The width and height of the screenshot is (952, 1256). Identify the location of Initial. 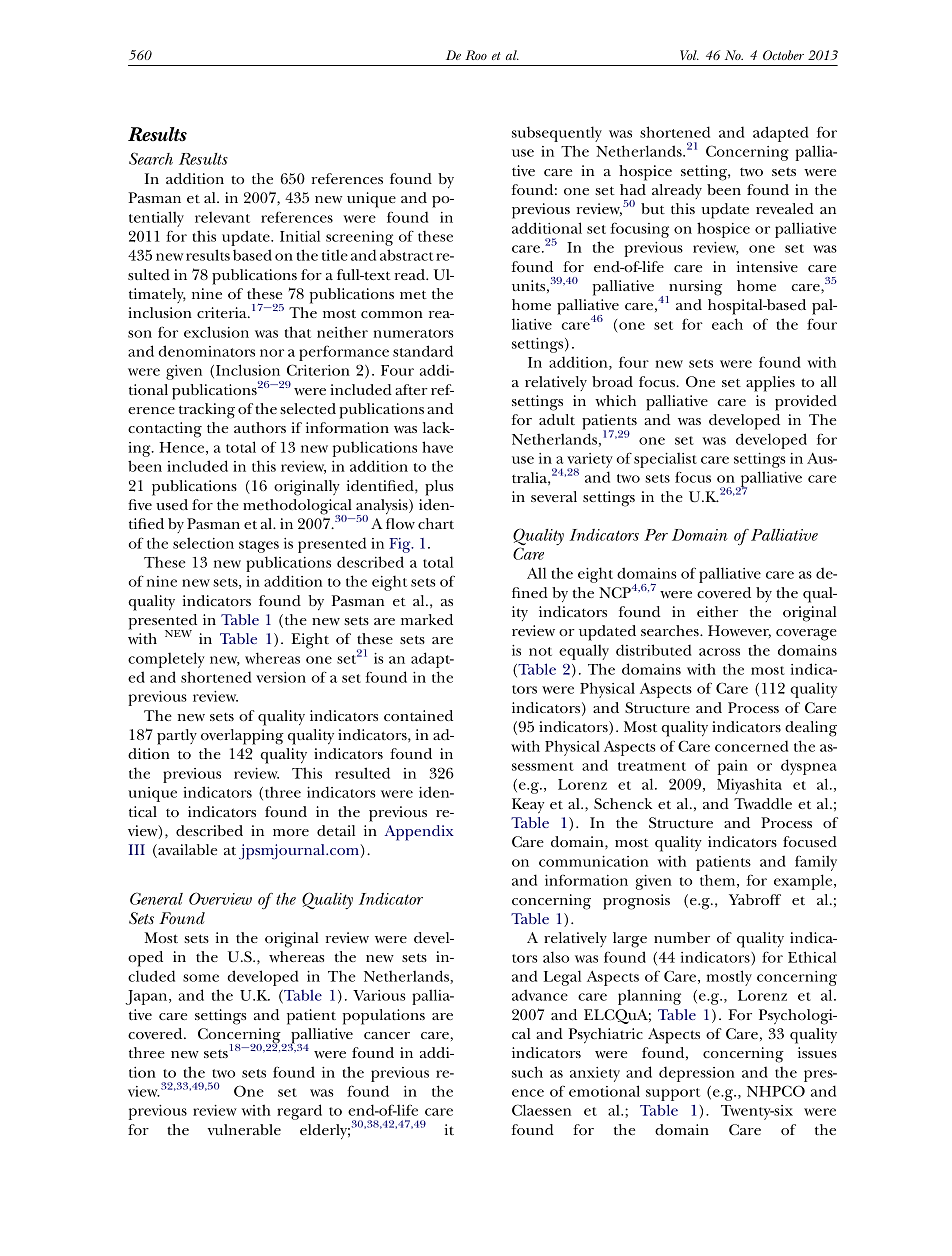
(300, 236).
